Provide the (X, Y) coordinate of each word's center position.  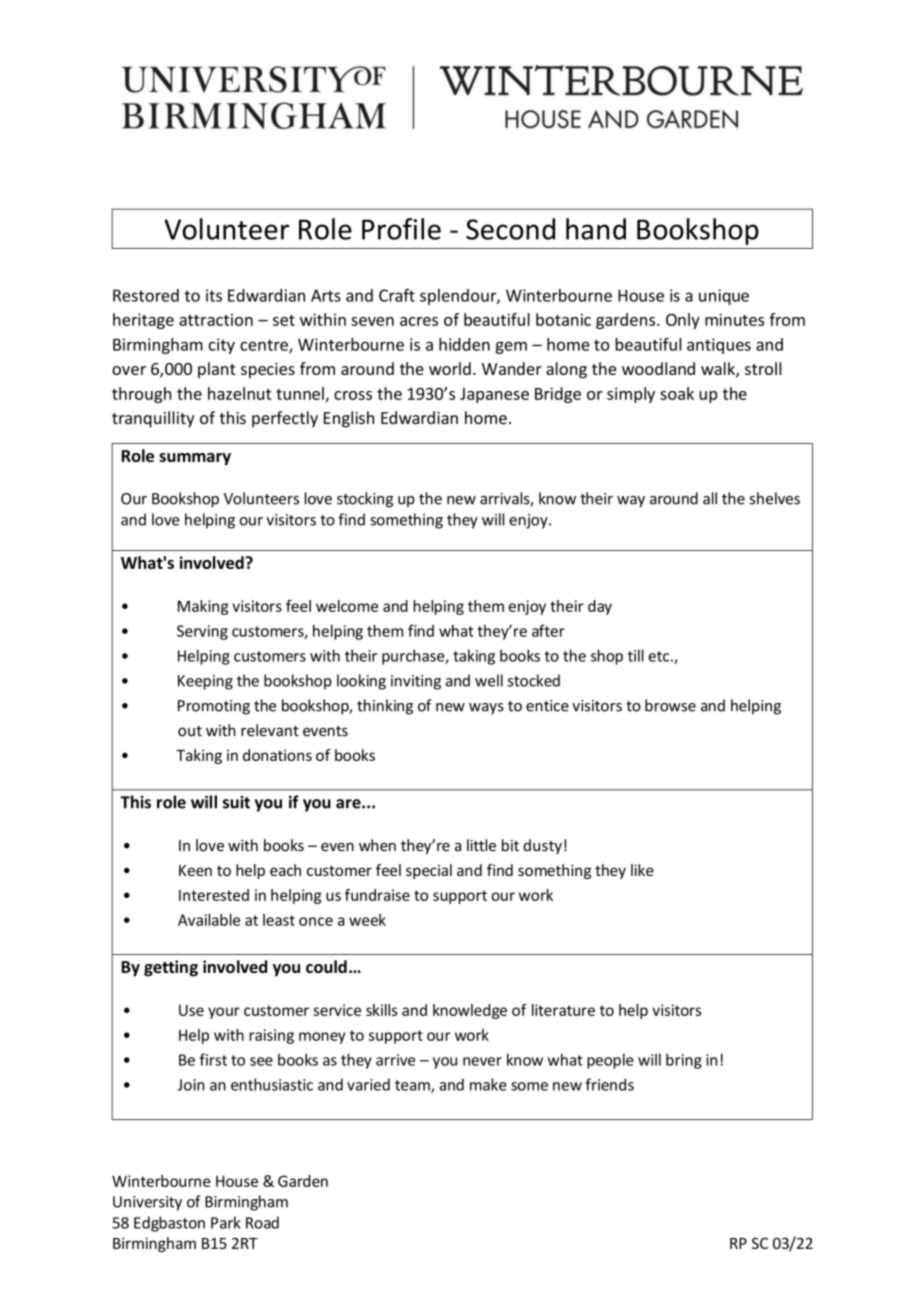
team (413, 1086)
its (214, 295)
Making (203, 607)
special (429, 871)
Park (225, 1222)
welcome (347, 606)
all (710, 498)
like (642, 870)
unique (724, 297)
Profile (401, 229)
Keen (195, 870)
